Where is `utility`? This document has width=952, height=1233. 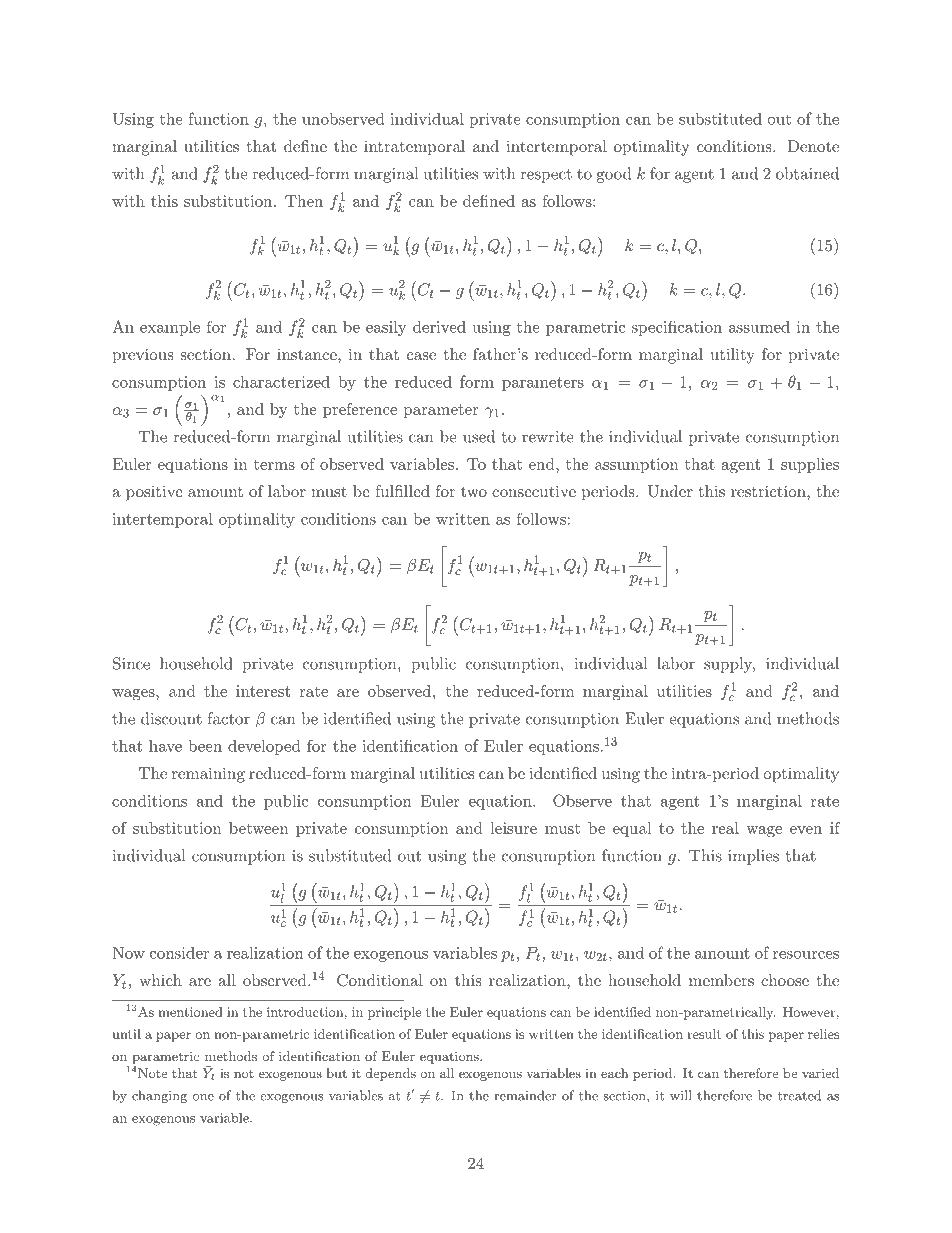 utility is located at coordinates (733, 356).
